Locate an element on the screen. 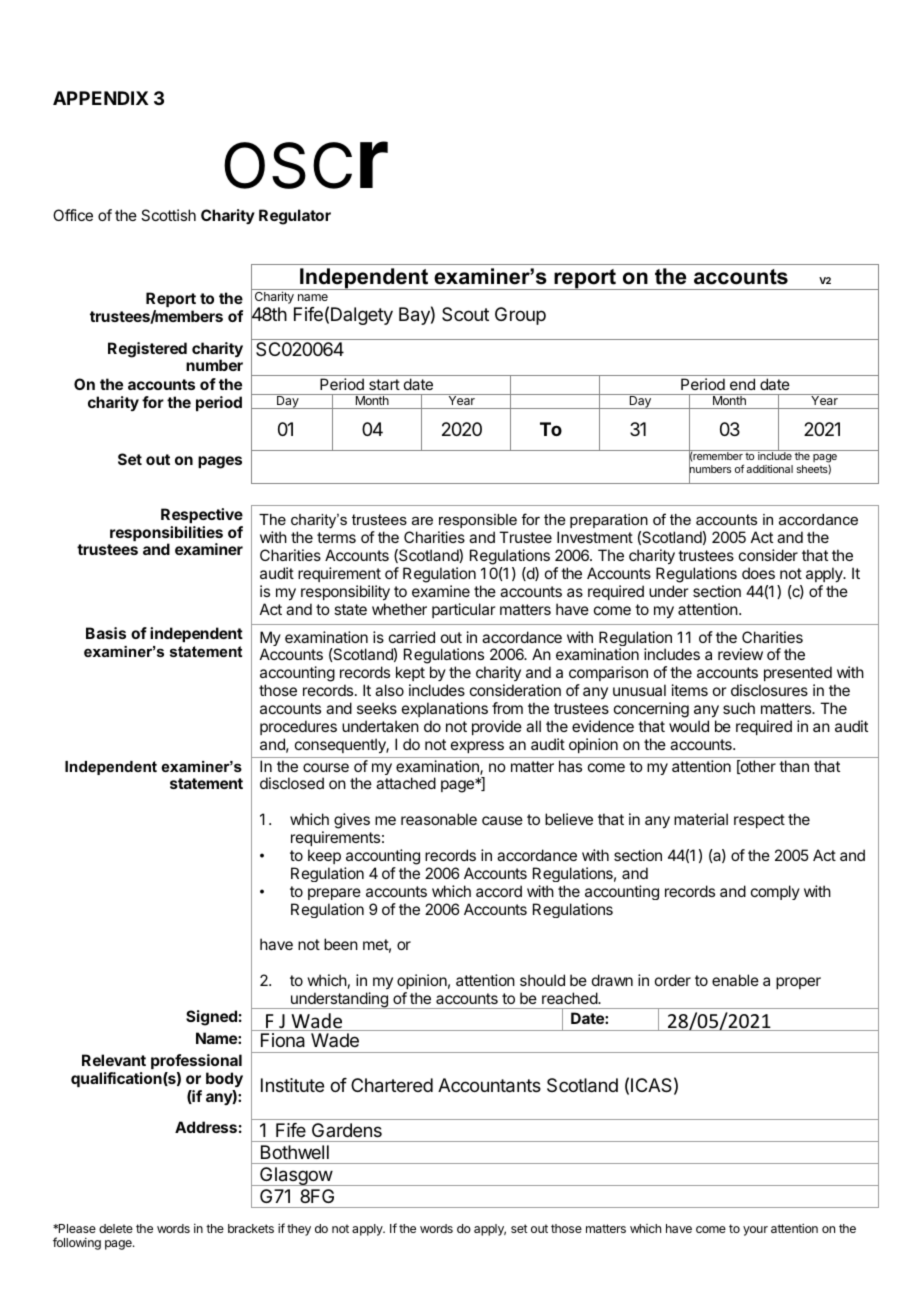  particular is located at coordinates (464, 610).
